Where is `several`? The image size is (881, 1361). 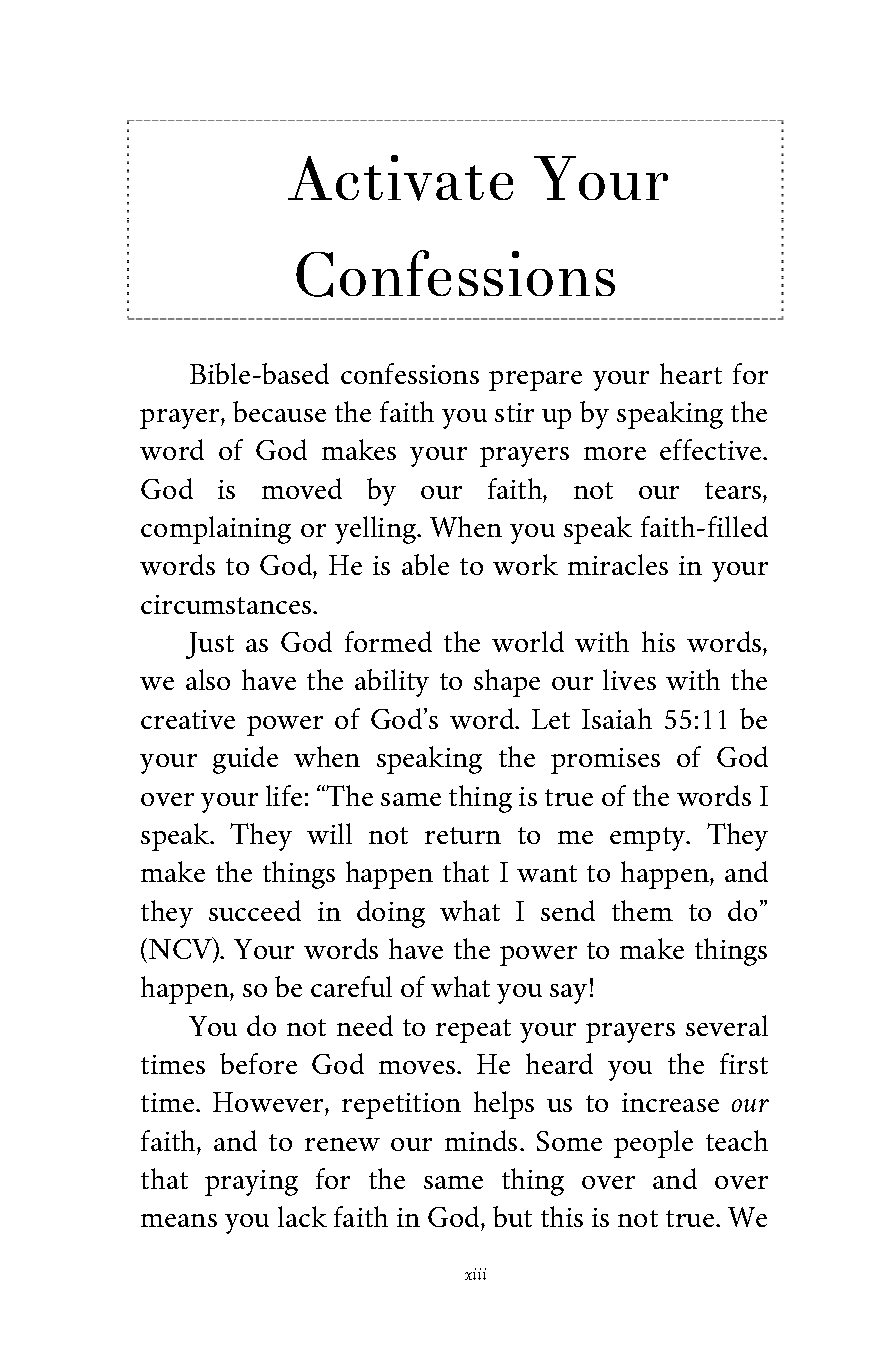 several is located at coordinates (727, 1025).
